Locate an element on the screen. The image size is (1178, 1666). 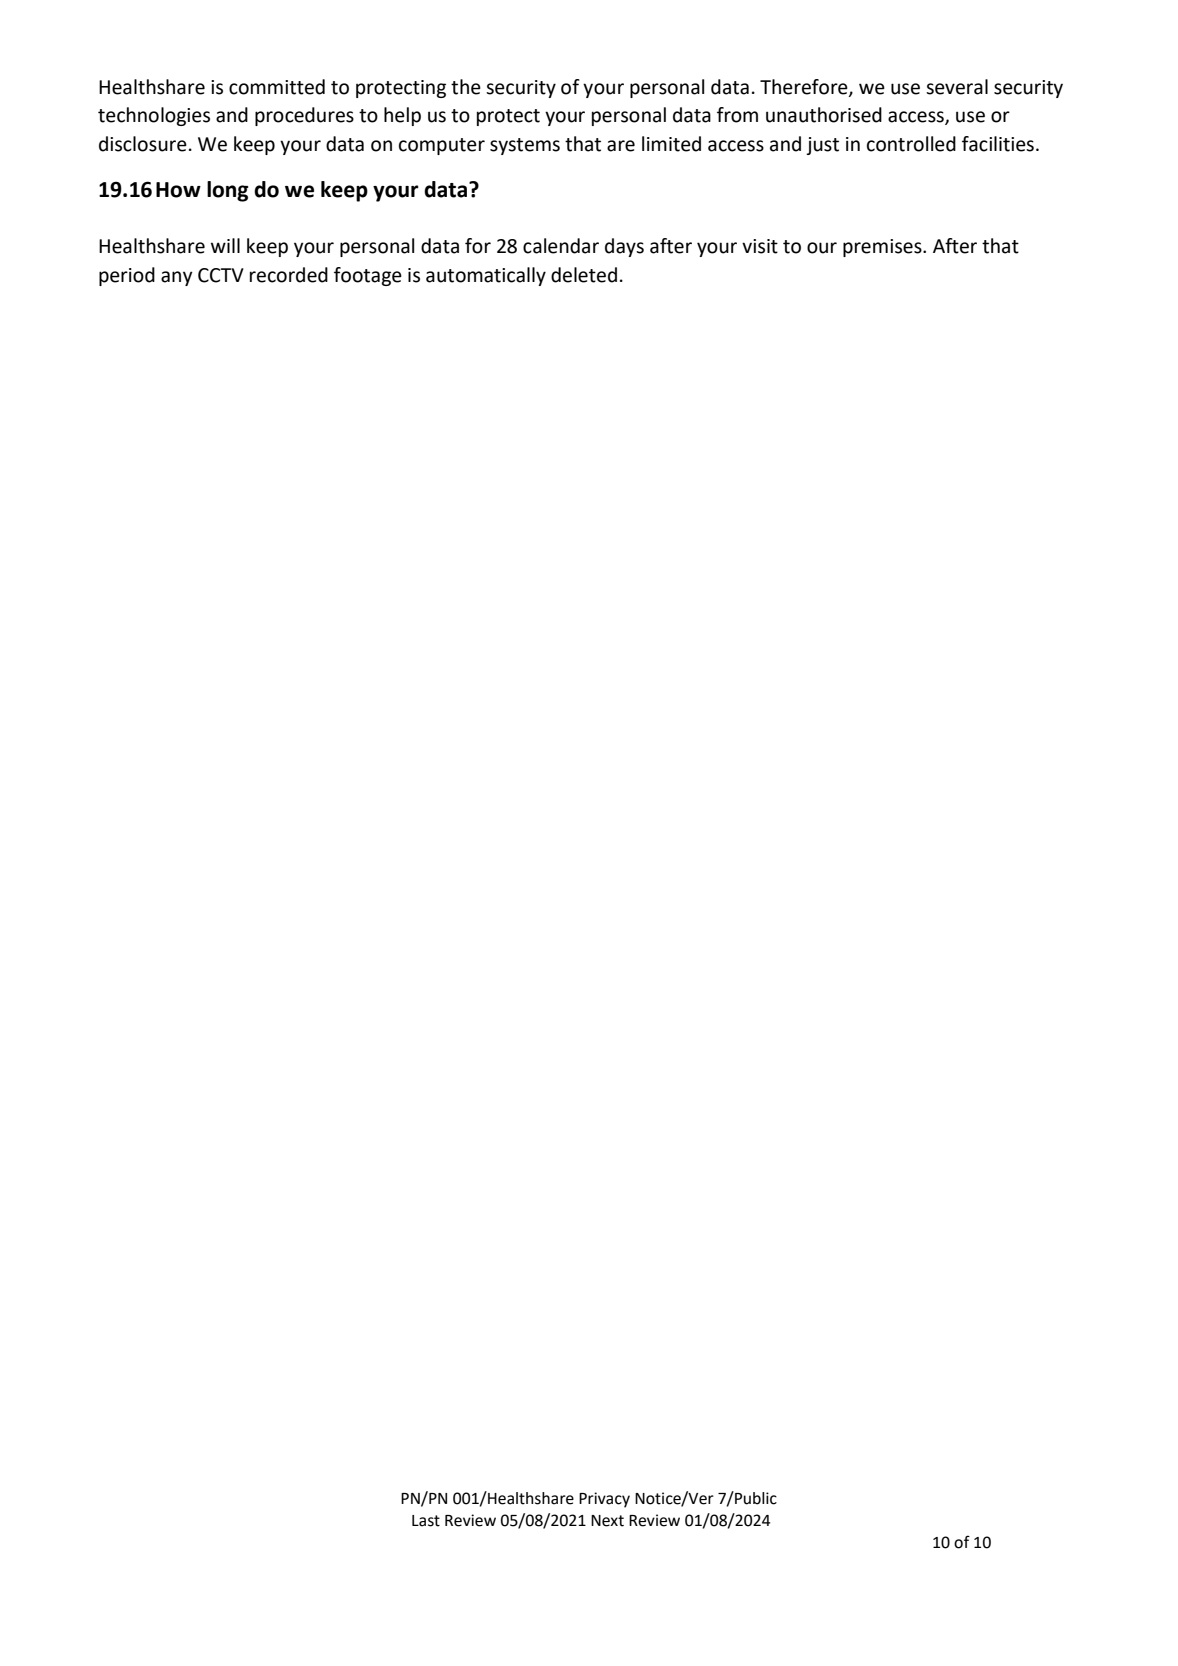
CCTV is located at coordinates (221, 275).
